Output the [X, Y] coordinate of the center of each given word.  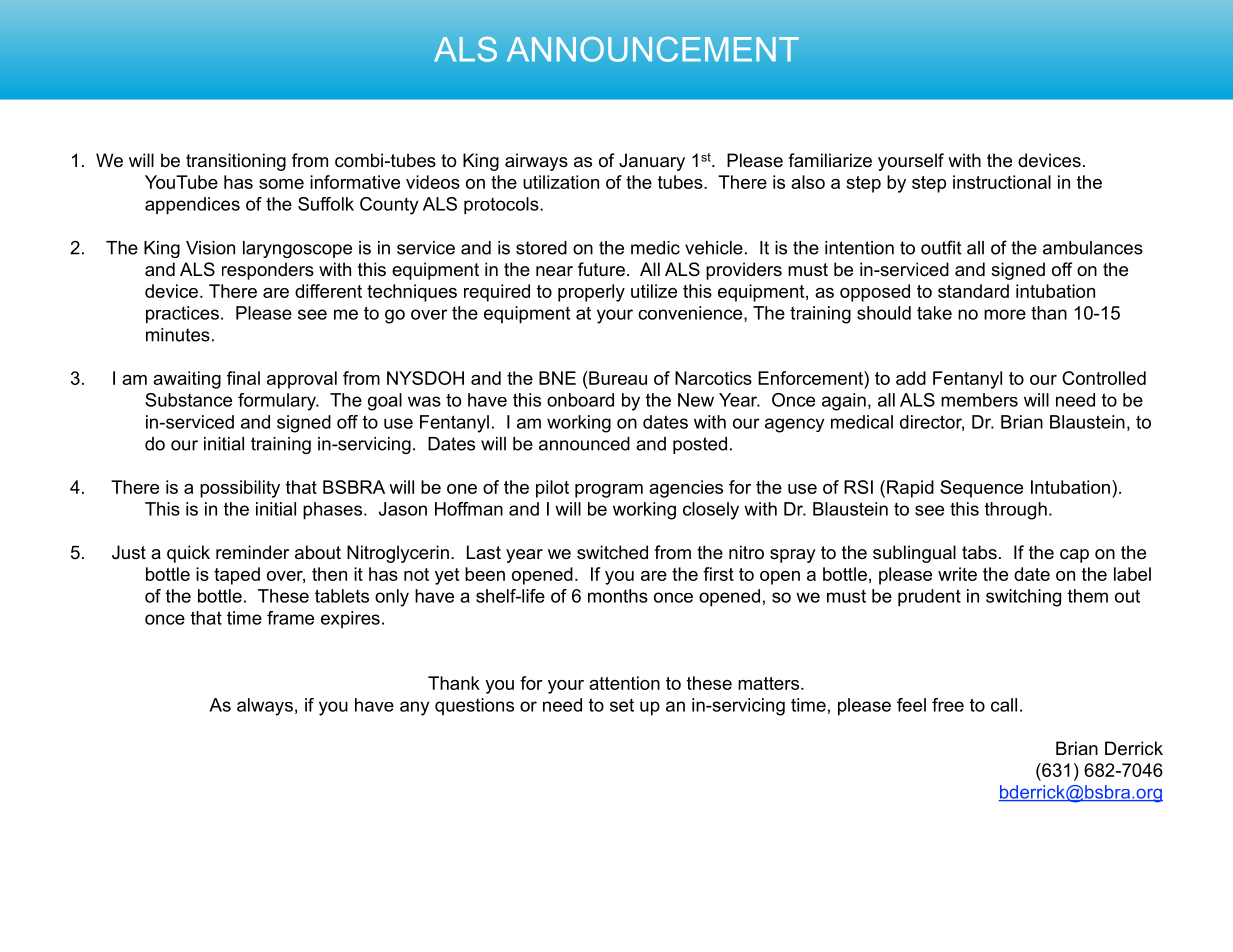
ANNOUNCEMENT [653, 49]
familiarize [830, 160]
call [1004, 705]
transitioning [236, 162]
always [265, 707]
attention [624, 683]
